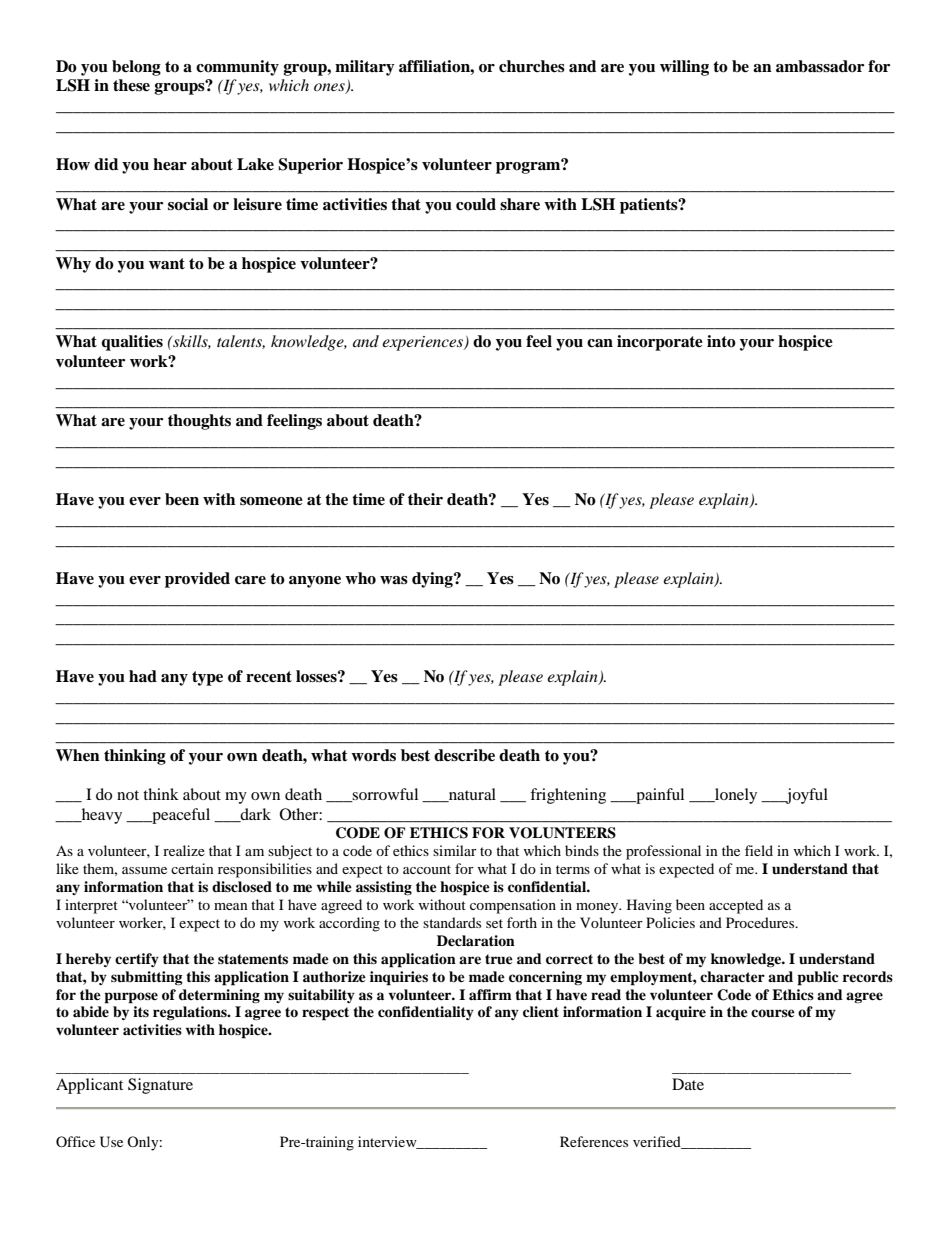 This screenshot has width=952, height=1233. What do you see at coordinates (568, 796) in the screenshot?
I see `frightening` at bounding box center [568, 796].
